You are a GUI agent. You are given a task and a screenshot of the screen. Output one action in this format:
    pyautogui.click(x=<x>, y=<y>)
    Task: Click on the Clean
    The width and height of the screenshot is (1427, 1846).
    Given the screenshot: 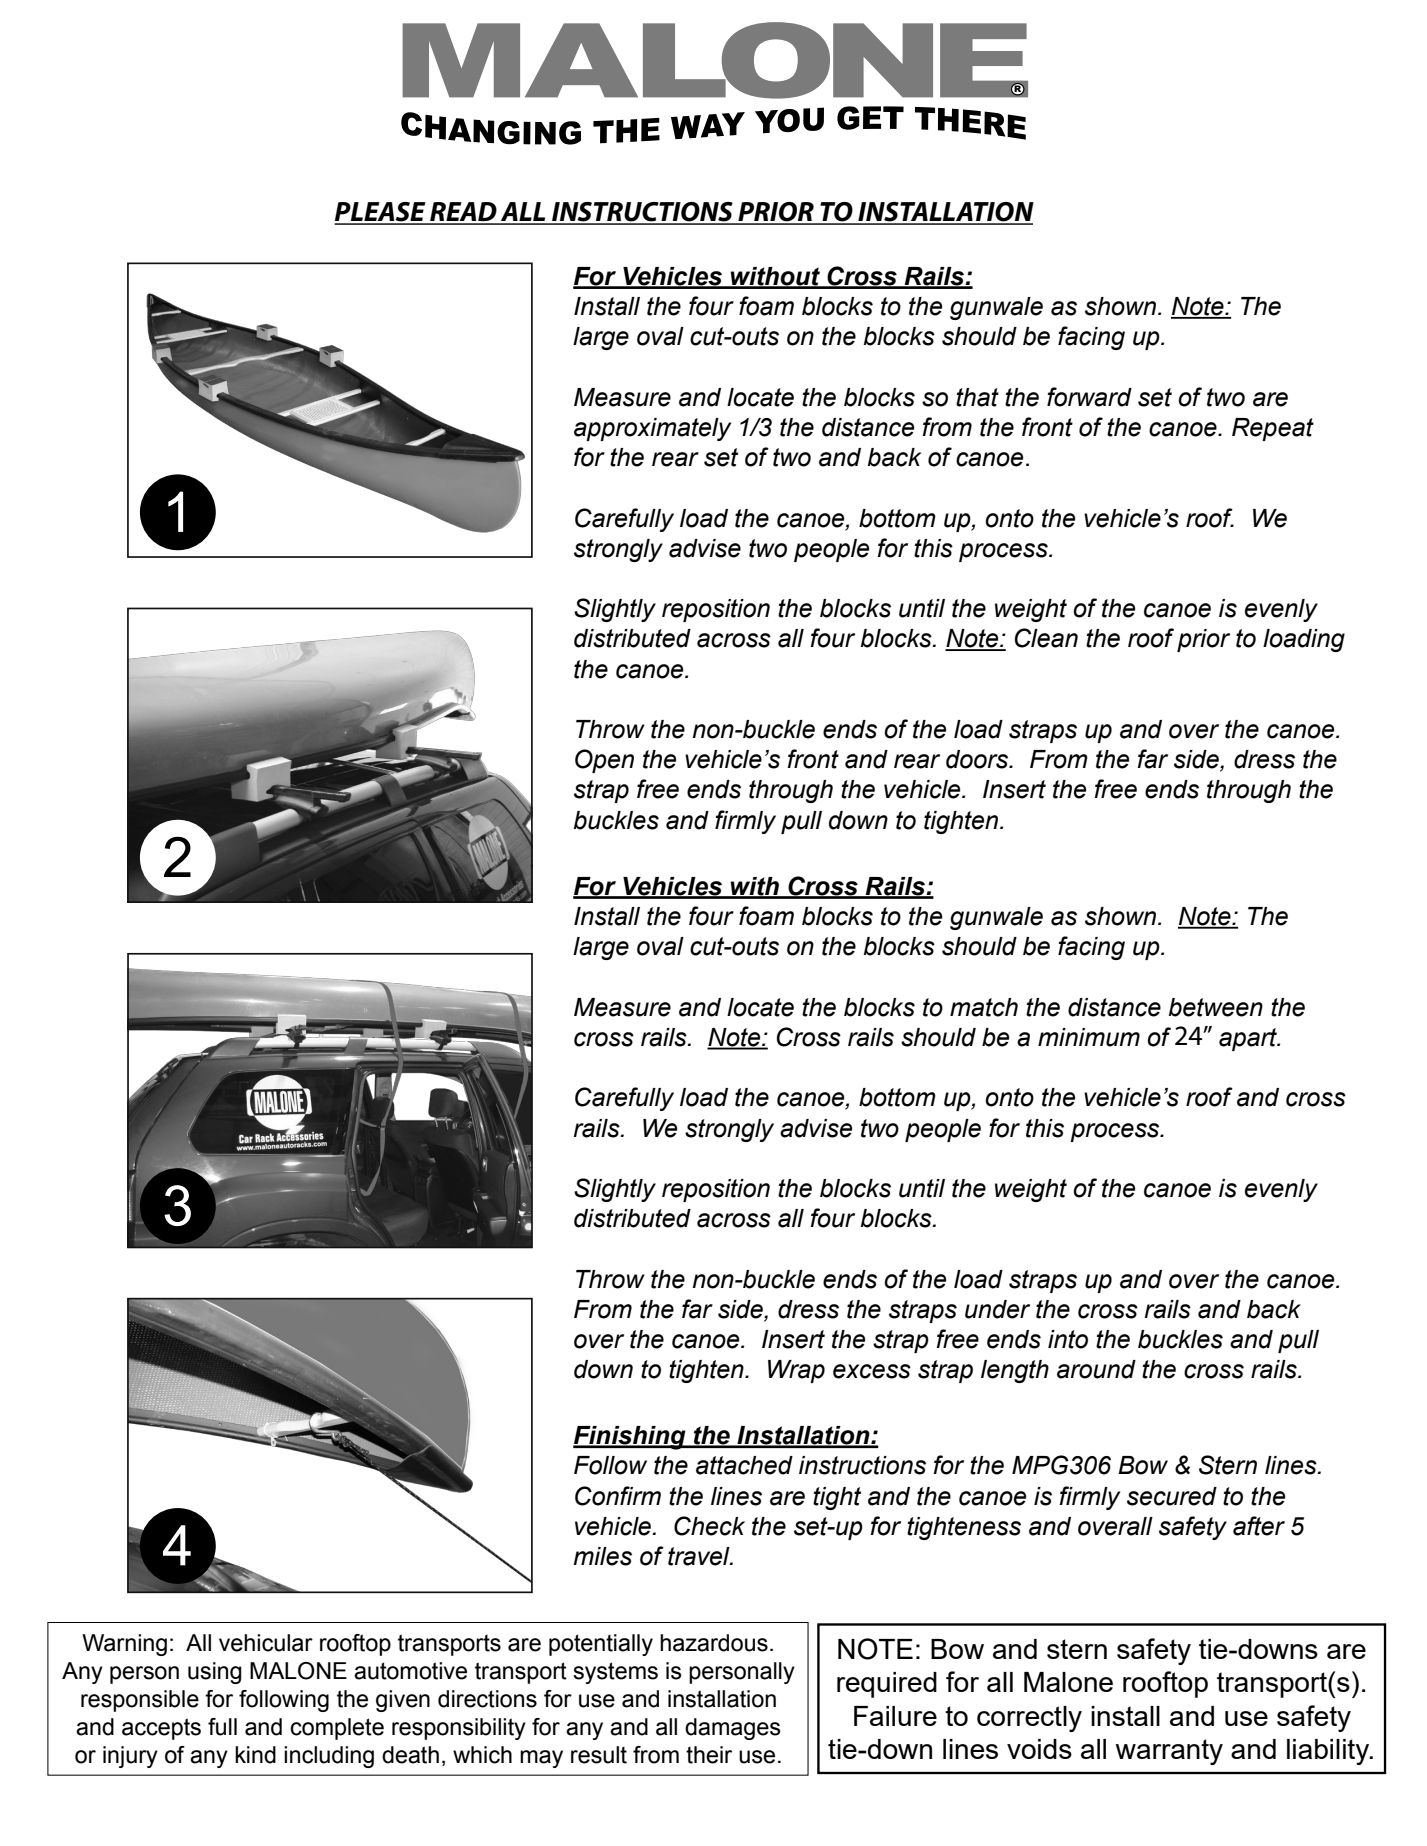 What is the action you would take?
    pyautogui.click(x=1046, y=638)
